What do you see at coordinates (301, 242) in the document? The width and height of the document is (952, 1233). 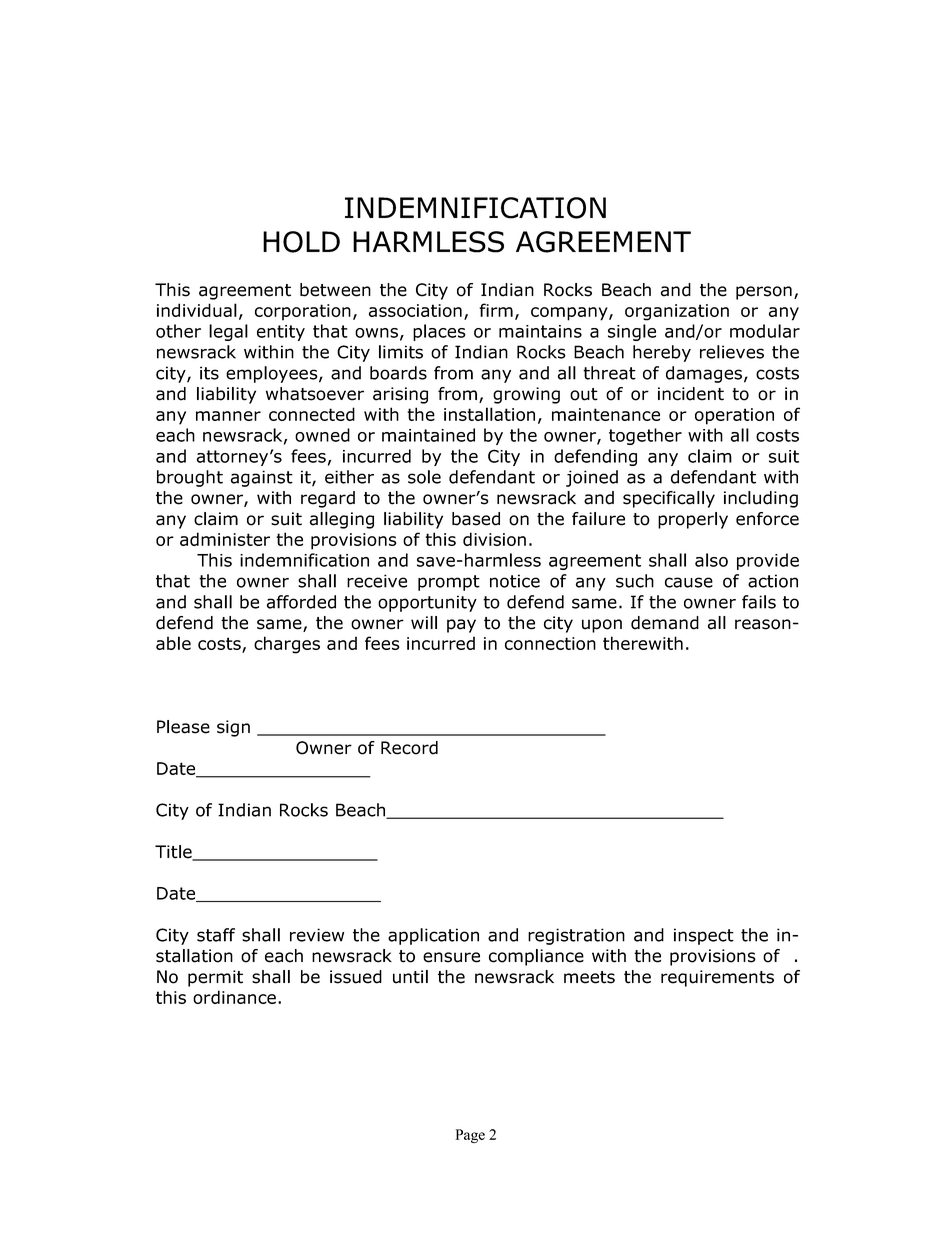 I see `HOLD` at bounding box center [301, 242].
